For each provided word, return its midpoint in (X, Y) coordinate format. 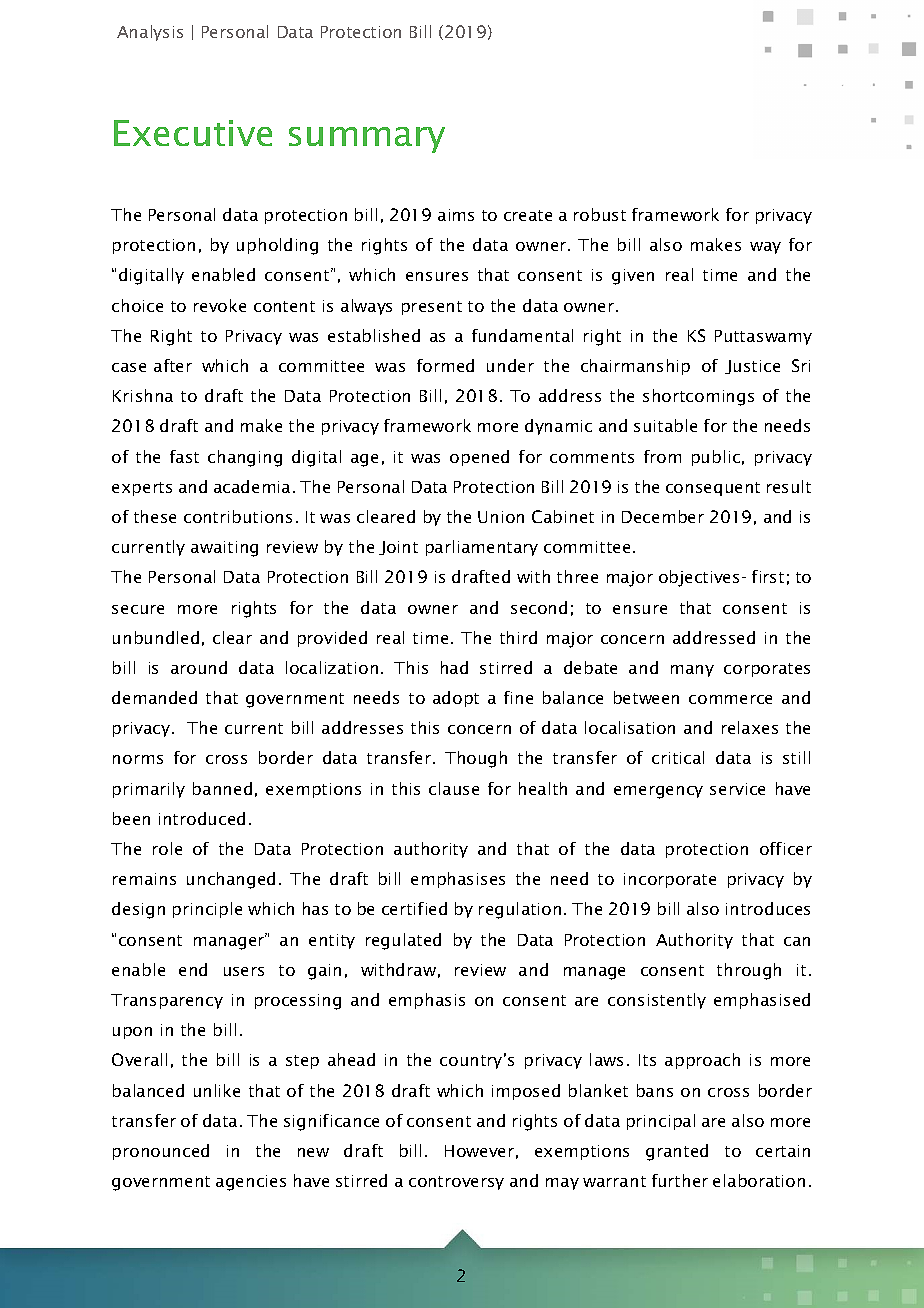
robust (600, 214)
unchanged (231, 880)
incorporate (670, 880)
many (692, 671)
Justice (752, 367)
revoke (220, 305)
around (199, 667)
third (518, 637)
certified (414, 908)
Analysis (150, 33)
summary (367, 140)
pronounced (161, 1152)
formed (445, 365)
